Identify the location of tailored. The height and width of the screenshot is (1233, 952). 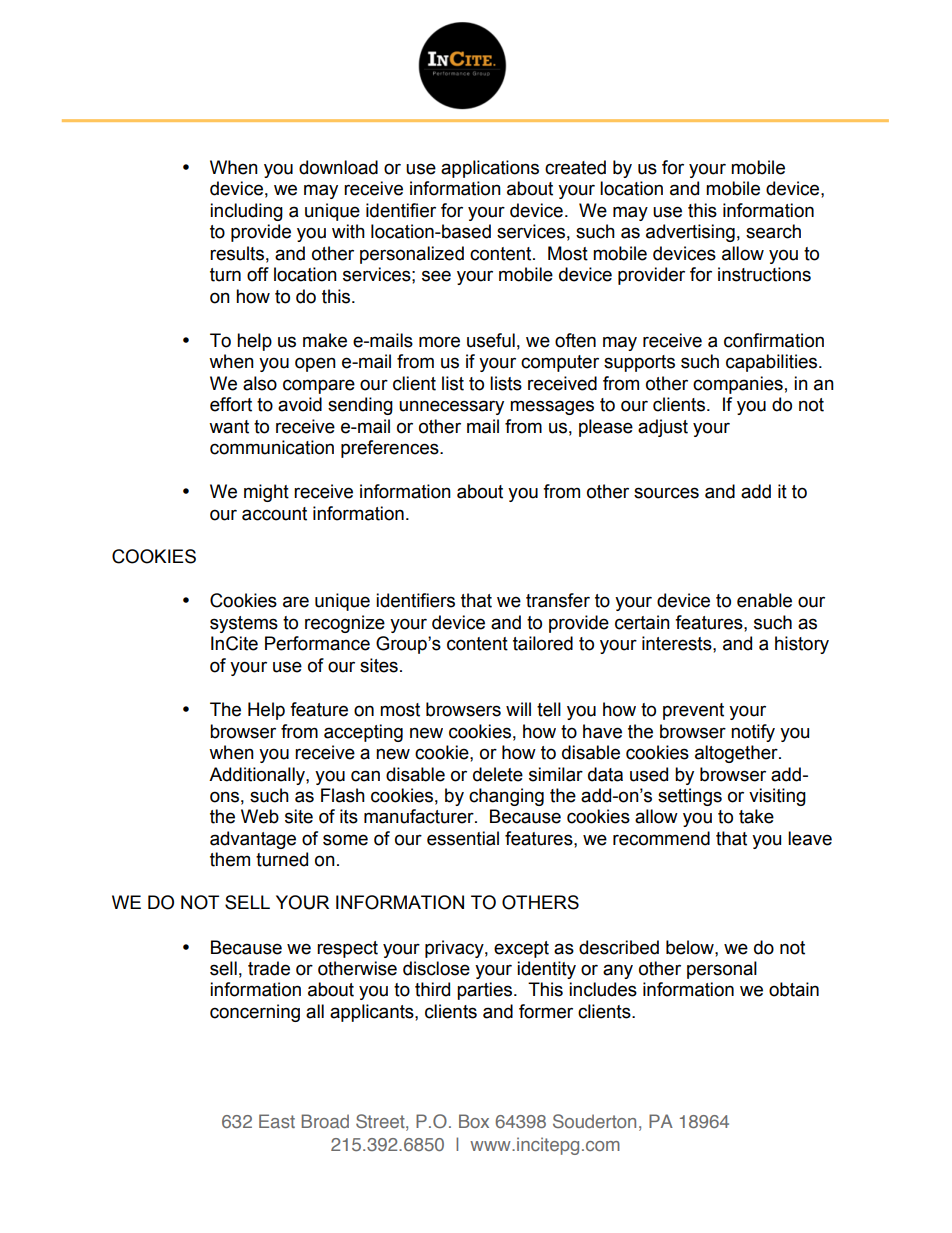
(543, 643).
